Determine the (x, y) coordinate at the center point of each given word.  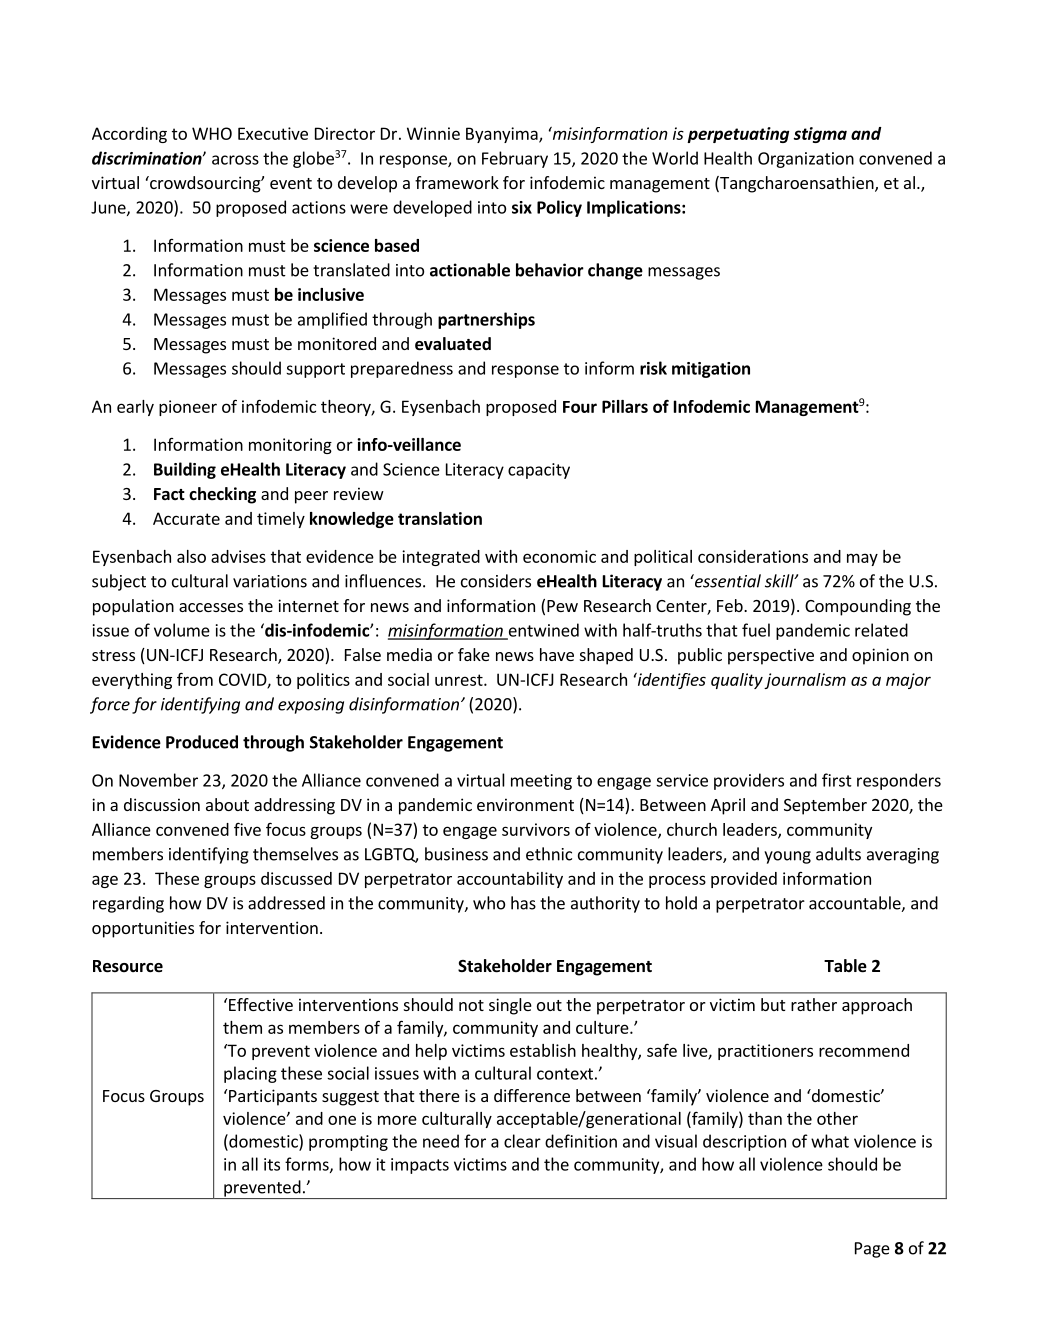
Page (872, 1250)
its (272, 1164)
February (515, 159)
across (235, 160)
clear (522, 1141)
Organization (806, 160)
